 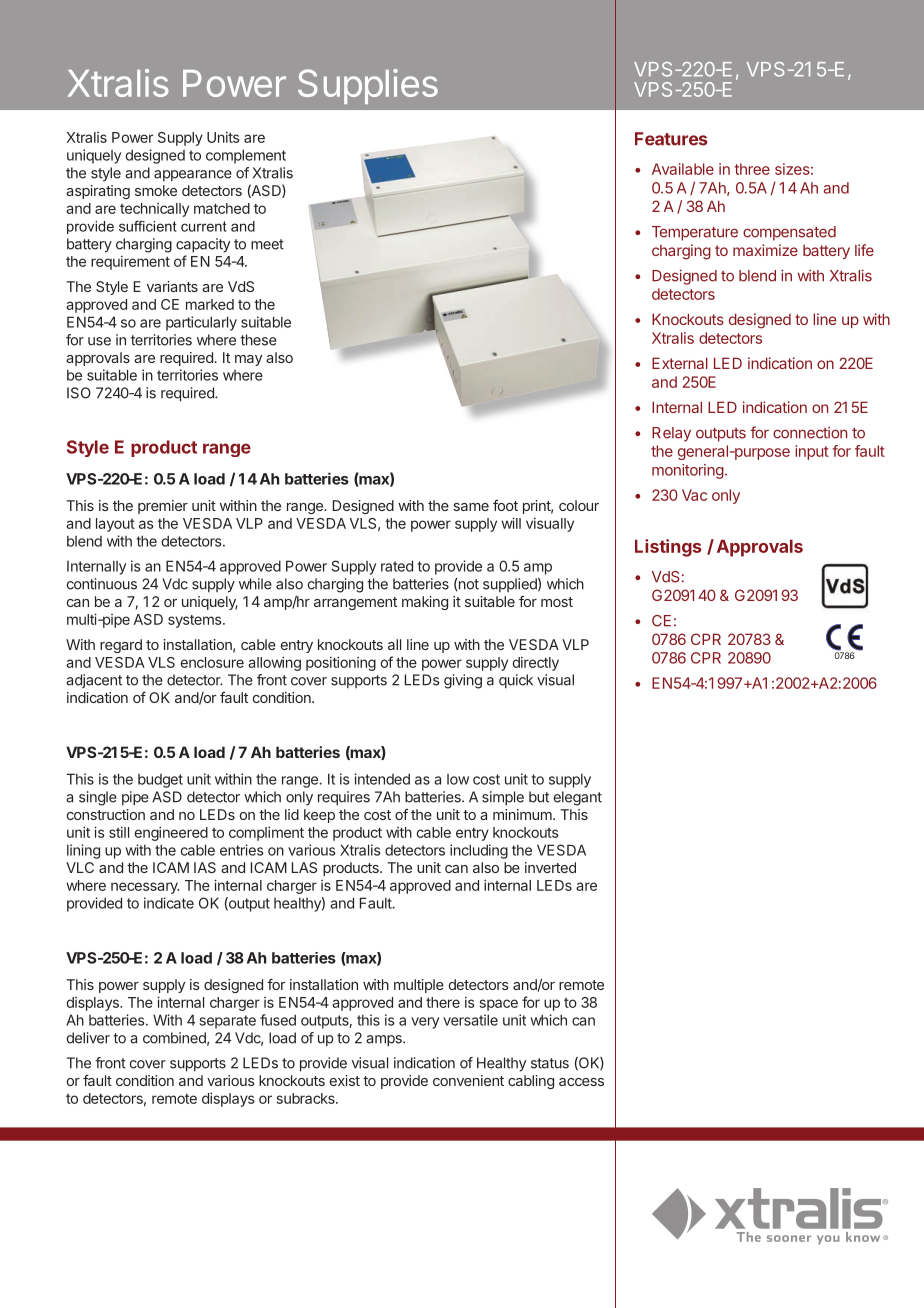 What do you see at coordinates (228, 1022) in the screenshot?
I see `separate` at bounding box center [228, 1022].
